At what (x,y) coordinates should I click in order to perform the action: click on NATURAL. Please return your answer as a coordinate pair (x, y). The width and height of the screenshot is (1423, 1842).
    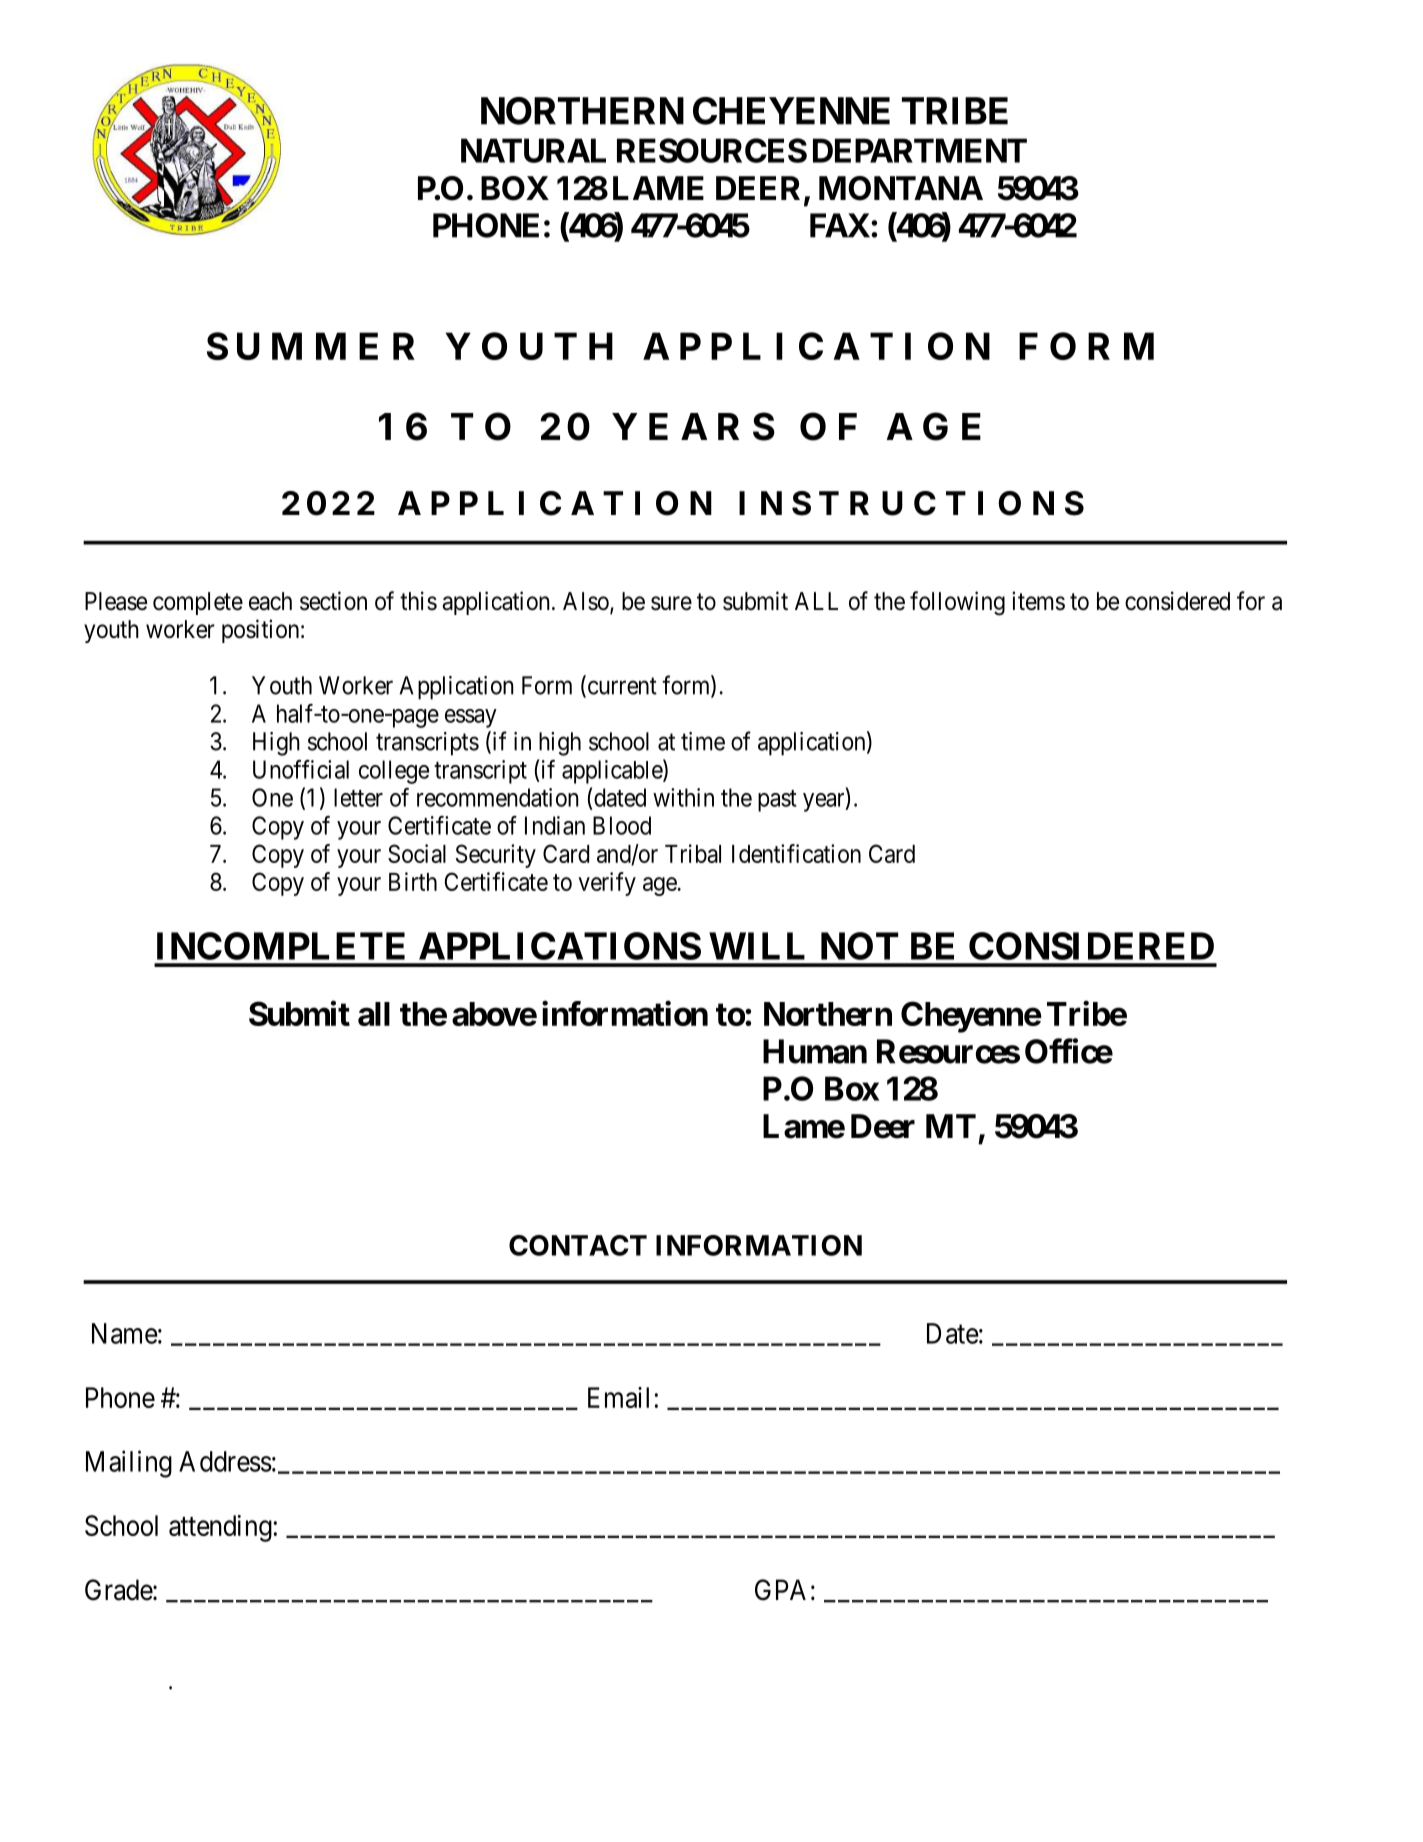
    Looking at the image, I should click on (533, 150).
